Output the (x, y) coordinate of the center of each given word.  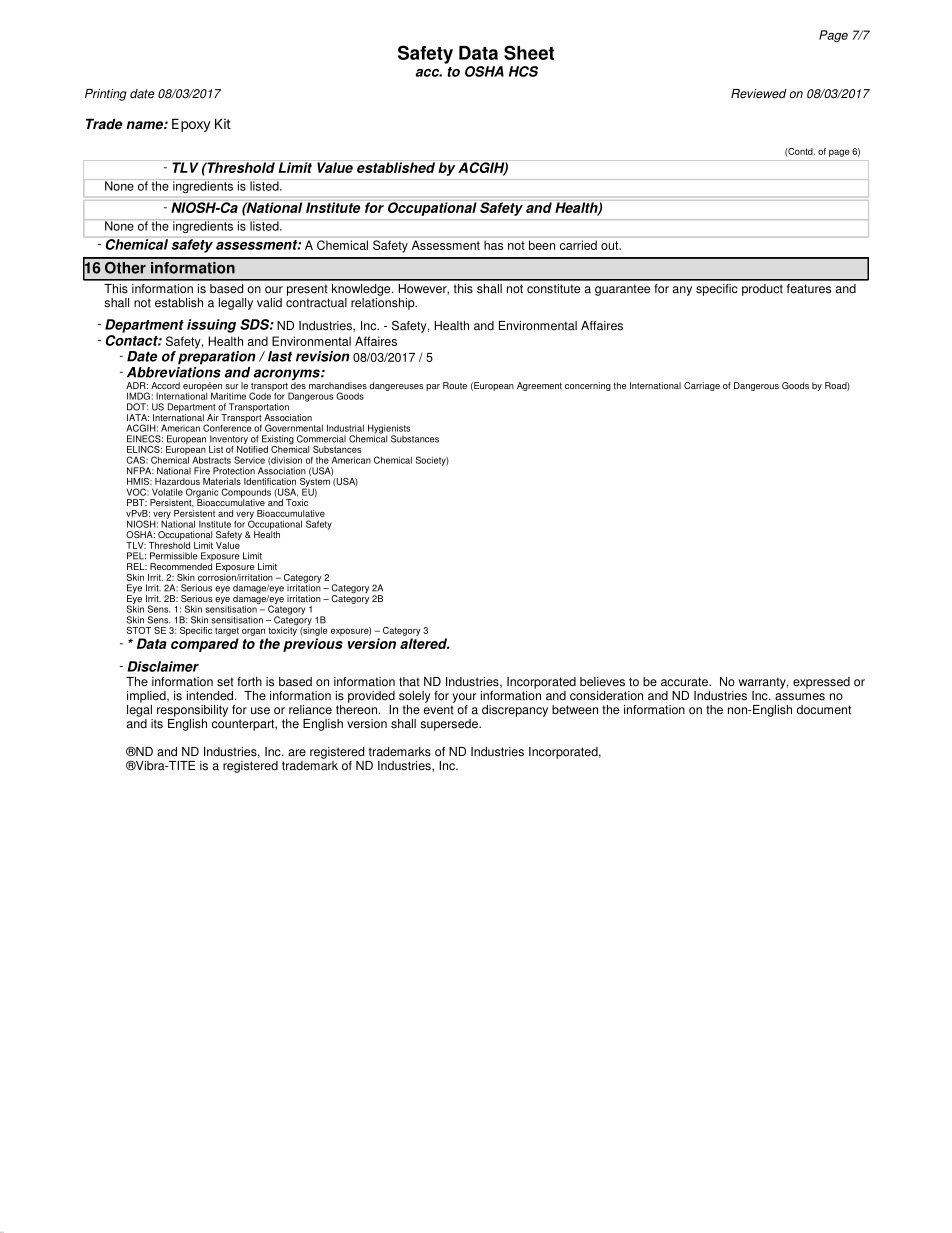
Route (455, 385)
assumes (800, 697)
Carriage (702, 386)
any (682, 291)
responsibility (192, 711)
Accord (165, 385)
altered (425, 643)
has (493, 245)
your (464, 698)
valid (269, 303)
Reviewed (759, 94)
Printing (106, 95)
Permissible (174, 556)
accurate (685, 682)
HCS (523, 71)
